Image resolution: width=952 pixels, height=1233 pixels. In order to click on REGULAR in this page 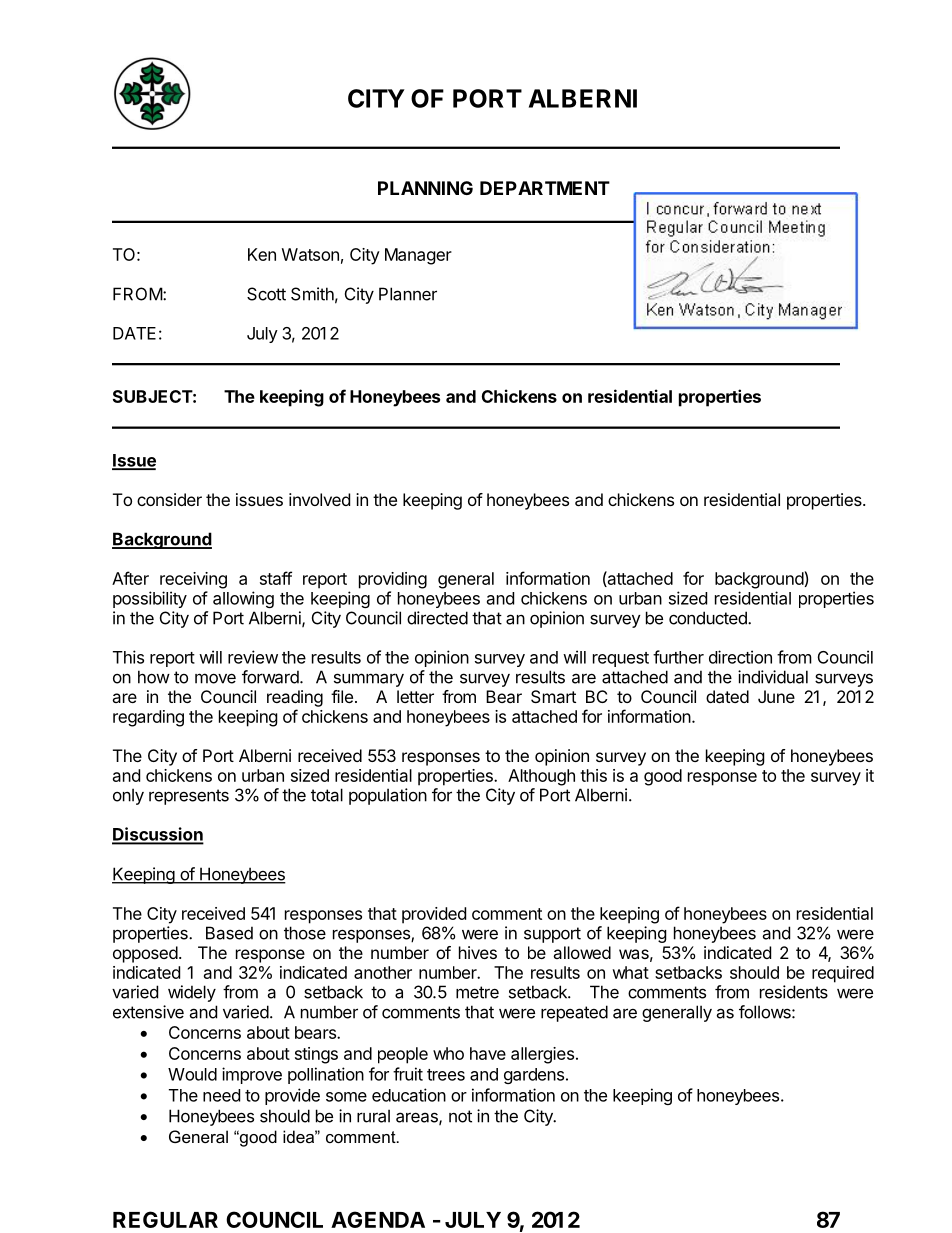, I will do `click(165, 1219)`.
